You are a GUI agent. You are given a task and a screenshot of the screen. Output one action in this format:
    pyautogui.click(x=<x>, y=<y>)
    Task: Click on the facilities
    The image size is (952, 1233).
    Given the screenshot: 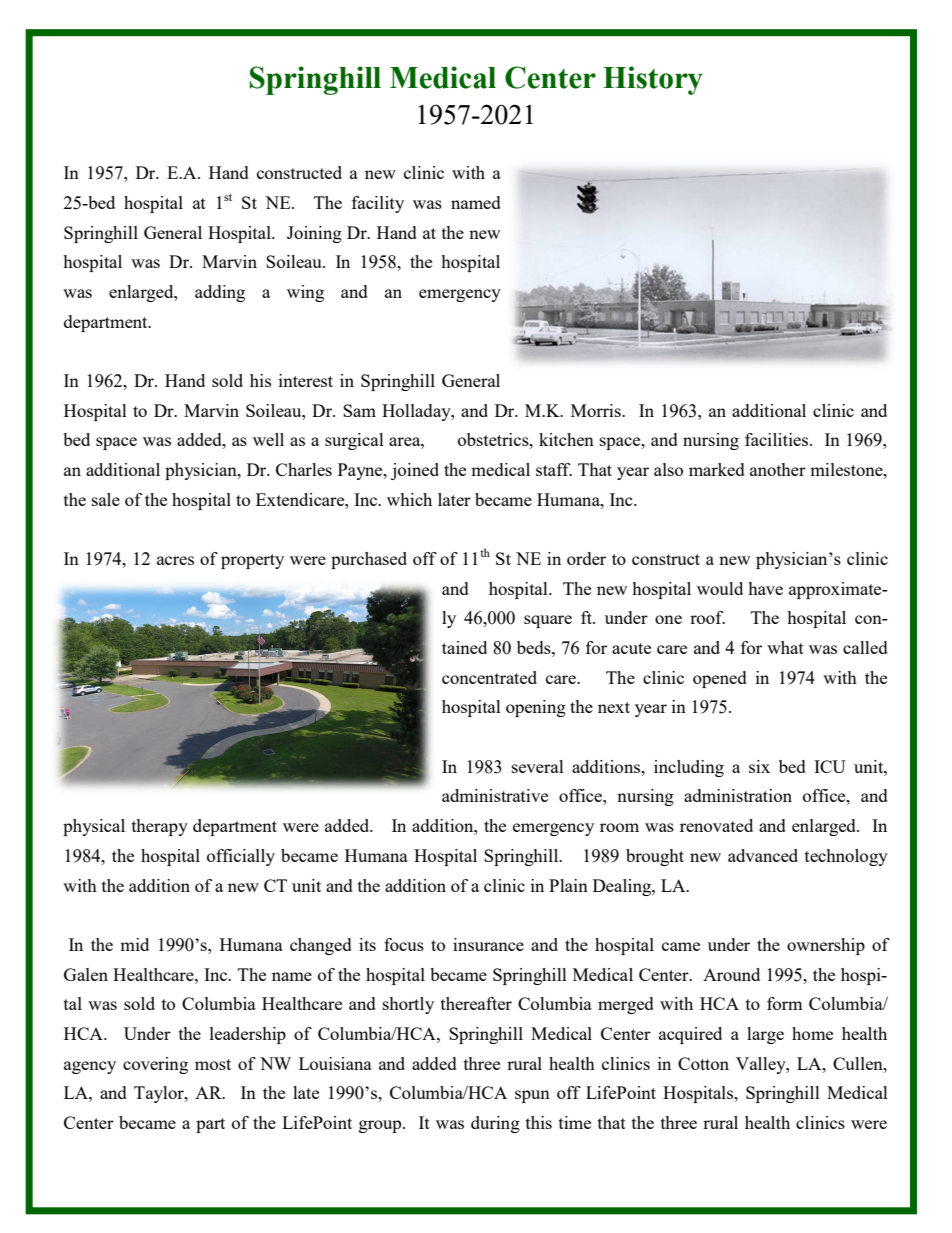 What is the action you would take?
    pyautogui.click(x=778, y=439)
